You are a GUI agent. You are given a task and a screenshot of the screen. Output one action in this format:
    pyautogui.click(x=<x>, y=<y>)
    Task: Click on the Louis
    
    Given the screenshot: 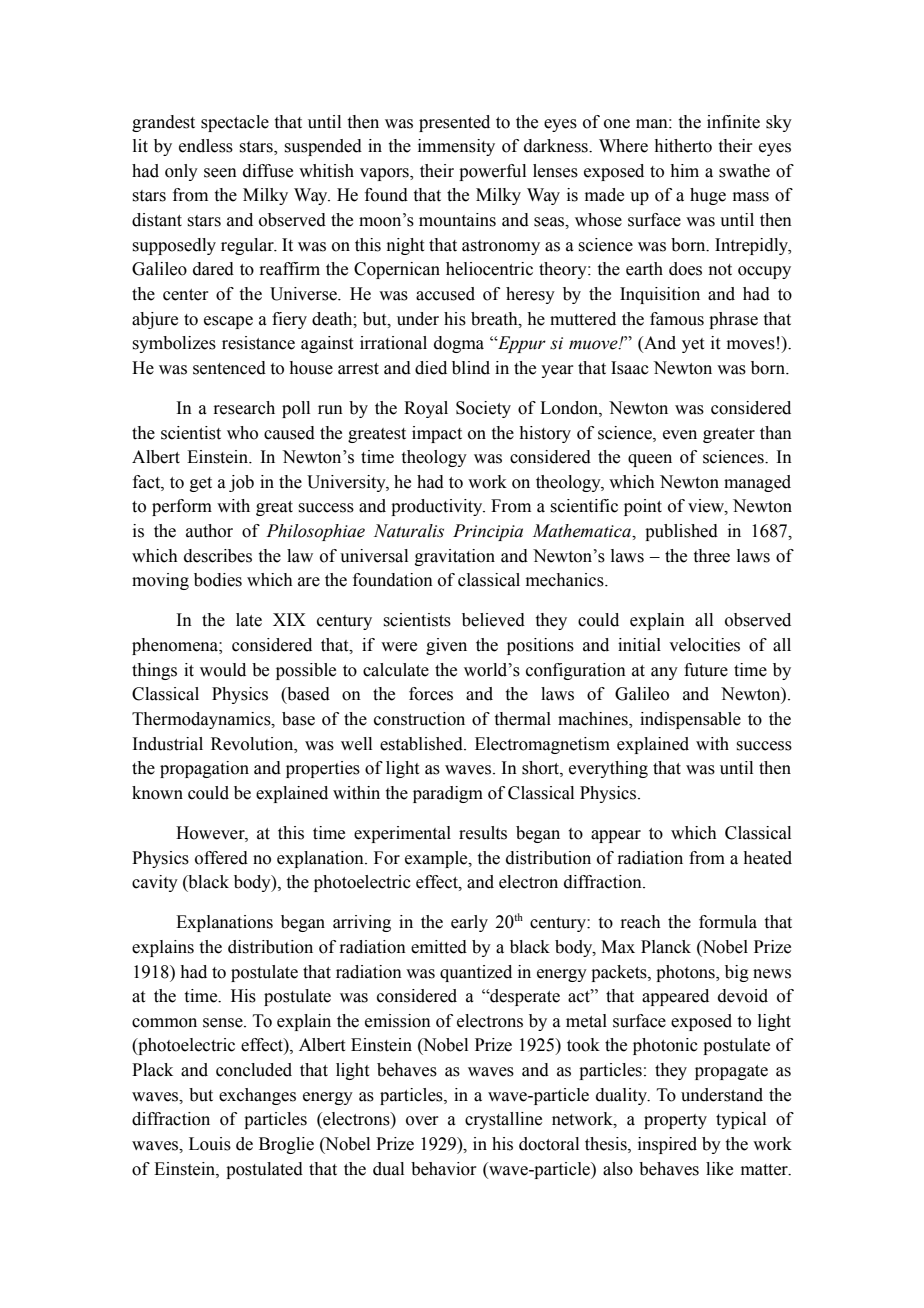 What is the action you would take?
    pyautogui.click(x=210, y=1144)
